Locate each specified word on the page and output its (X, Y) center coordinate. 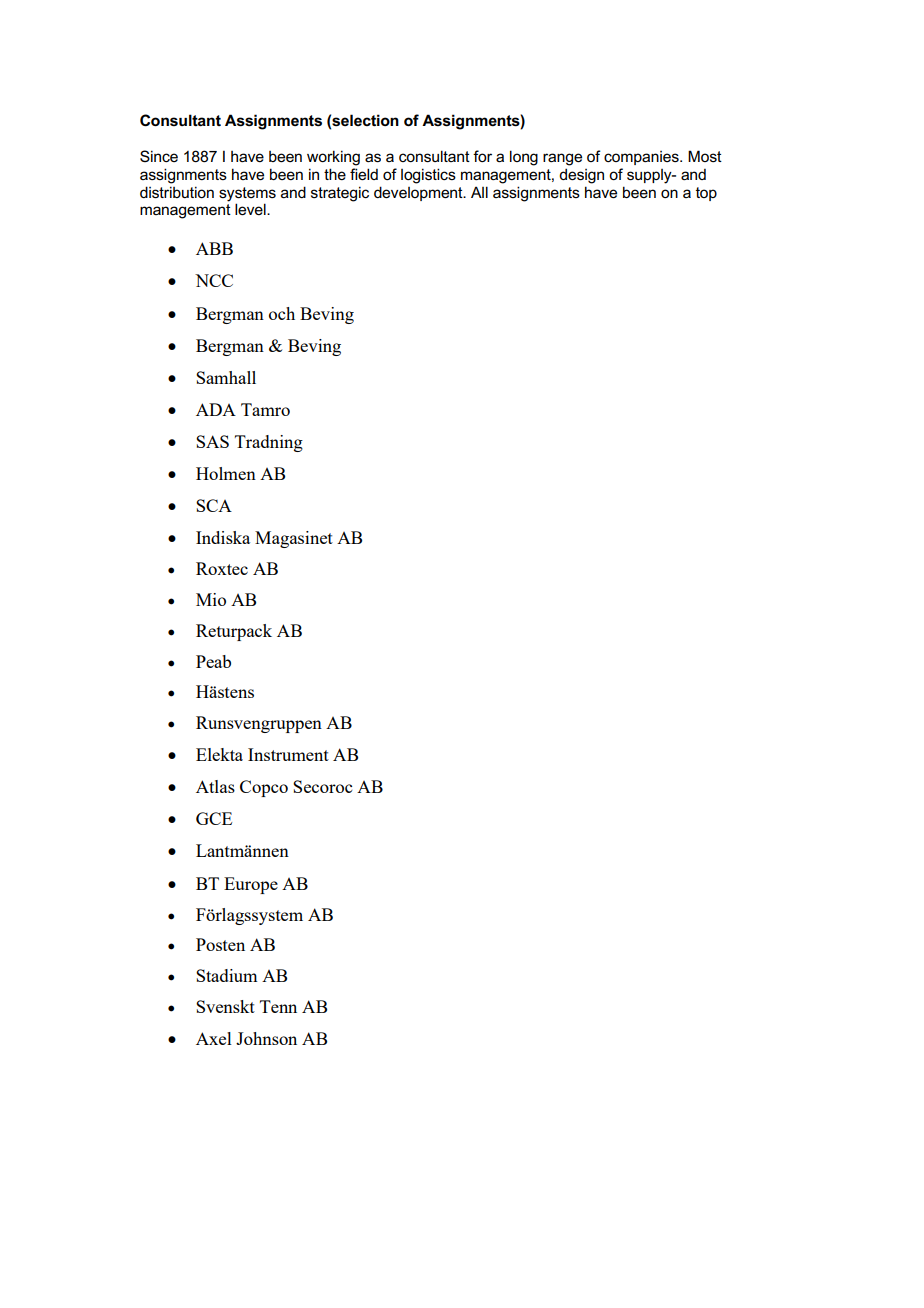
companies (642, 158)
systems (247, 195)
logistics (428, 176)
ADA (216, 409)
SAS (212, 441)
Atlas (215, 786)
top (706, 194)
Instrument (288, 754)
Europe (251, 885)
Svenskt (225, 1006)
